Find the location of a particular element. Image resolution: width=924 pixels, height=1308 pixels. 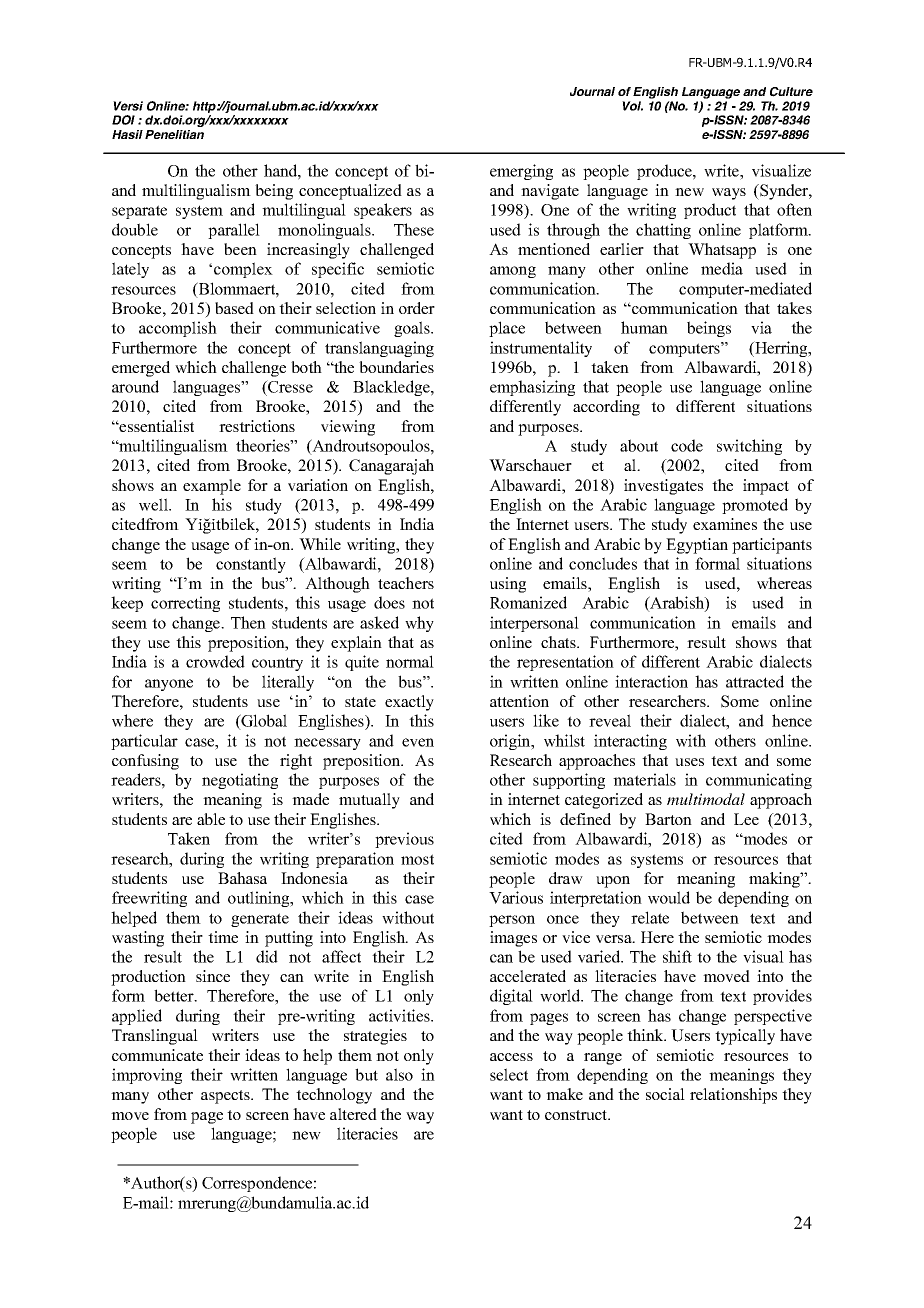

access is located at coordinates (511, 1057).
